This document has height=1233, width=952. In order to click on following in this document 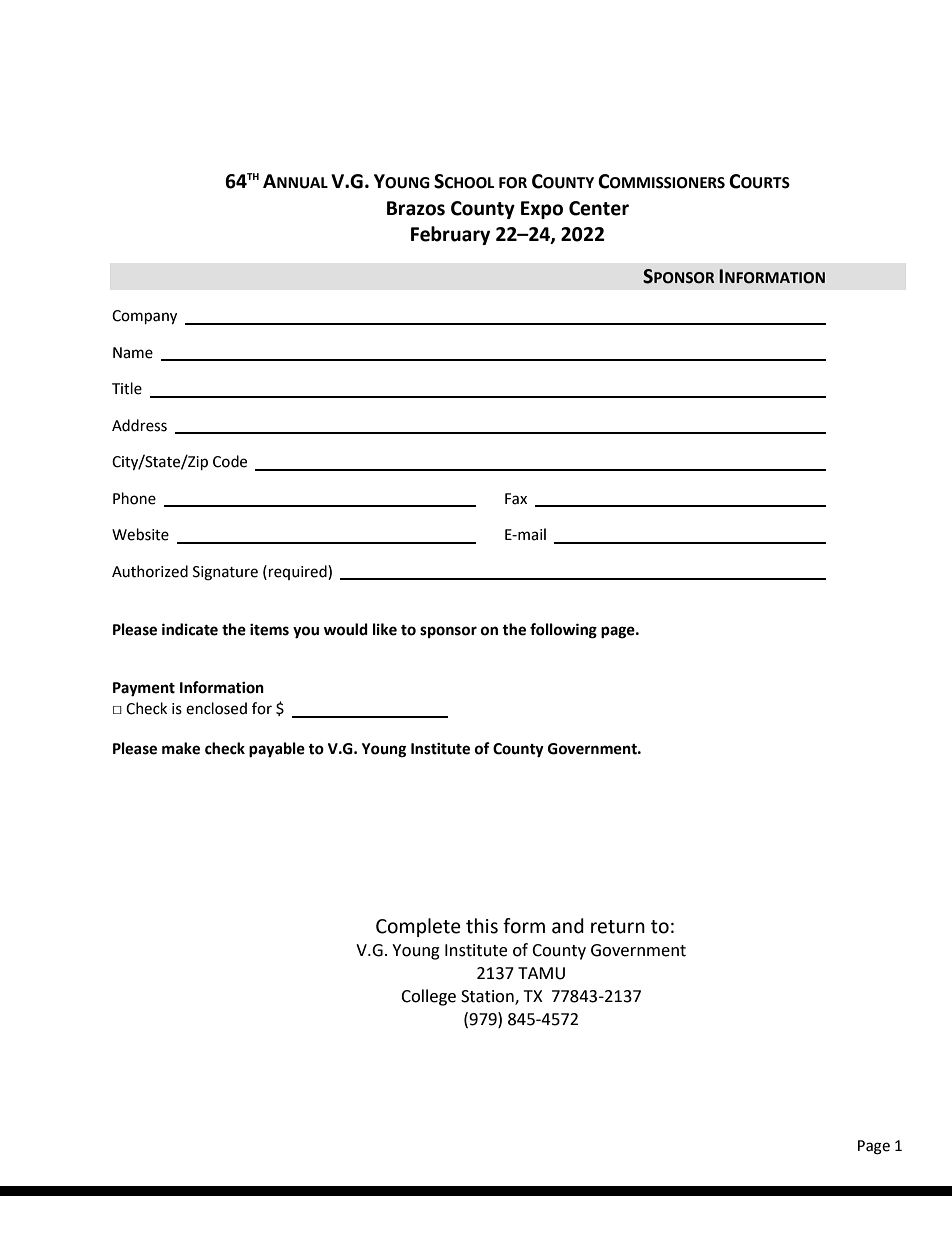, I will do `click(563, 631)`.
